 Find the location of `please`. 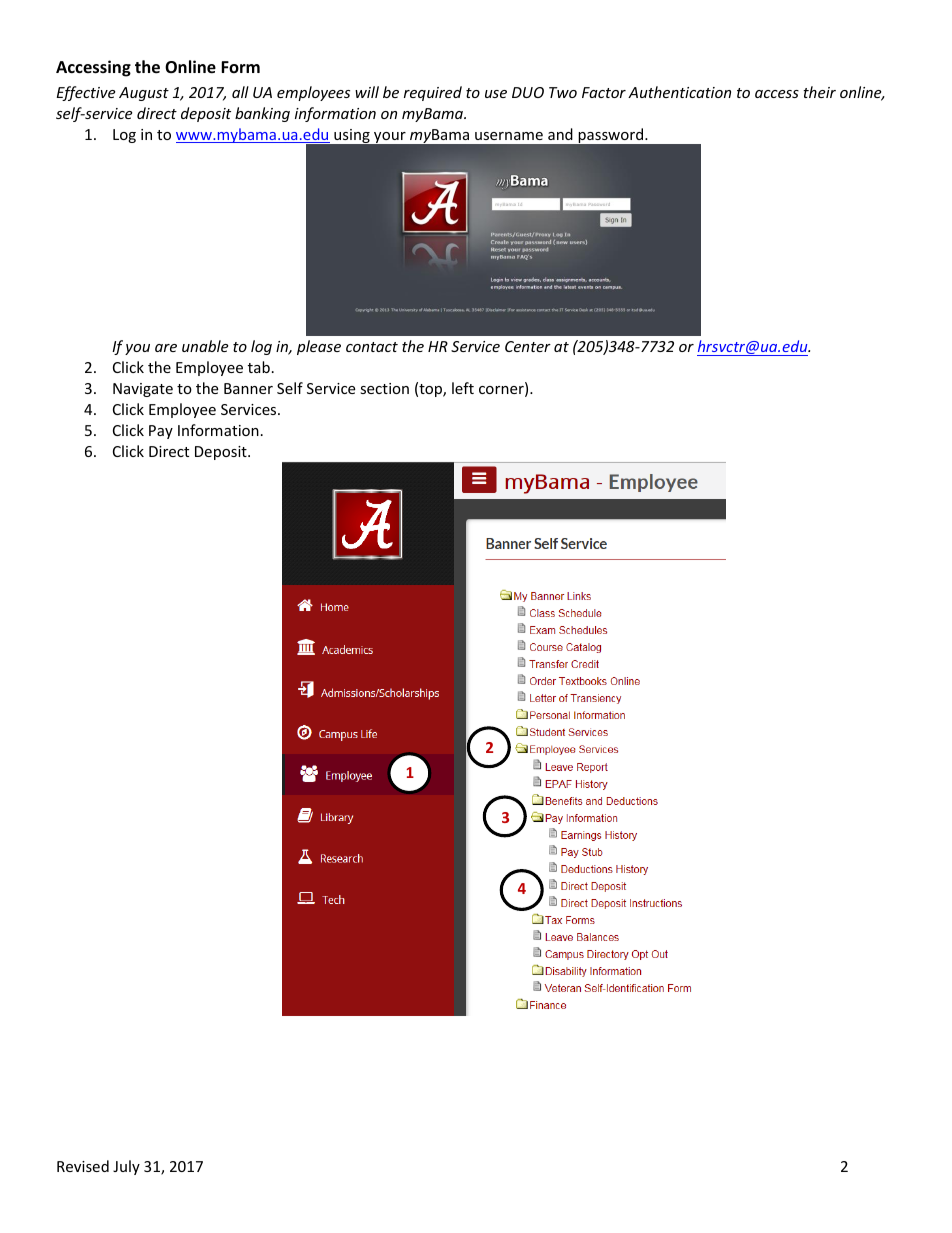

please is located at coordinates (319, 347).
